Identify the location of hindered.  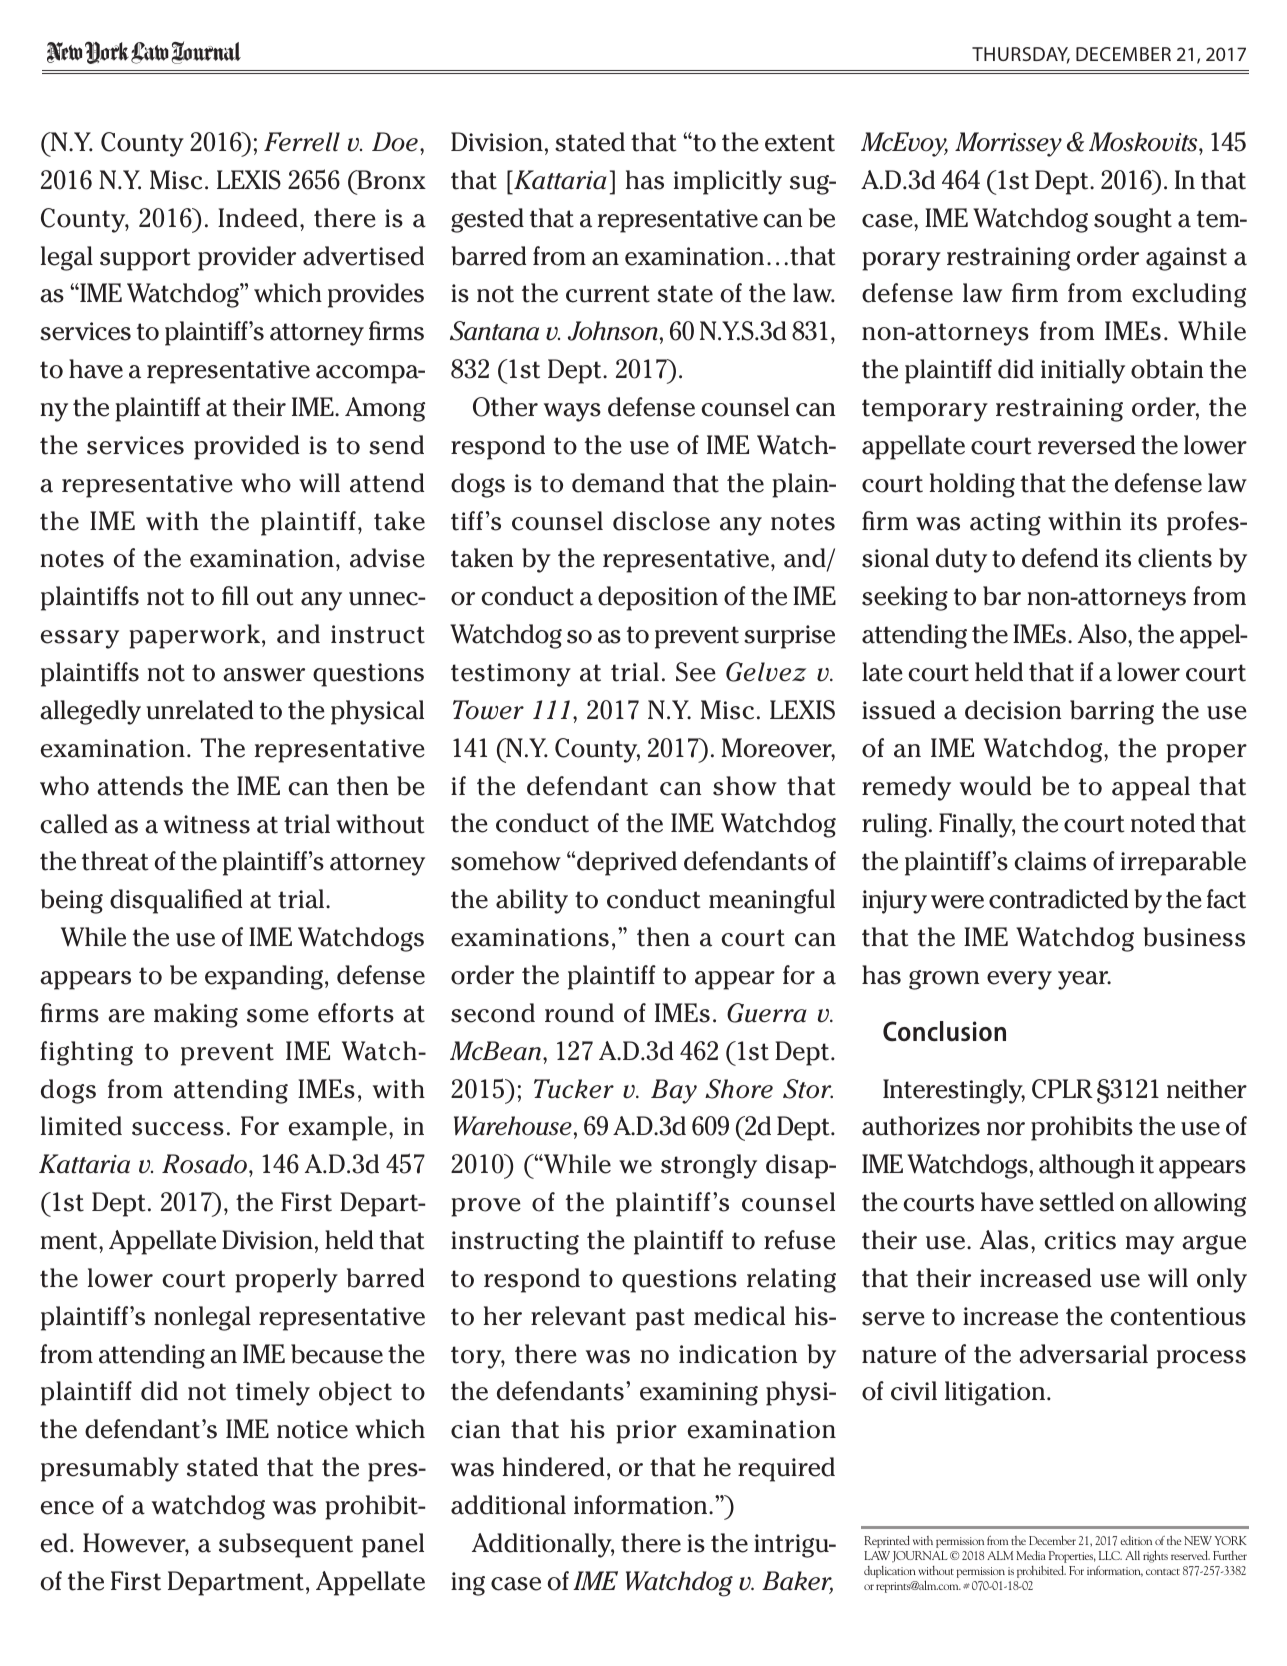
(553, 1467).
